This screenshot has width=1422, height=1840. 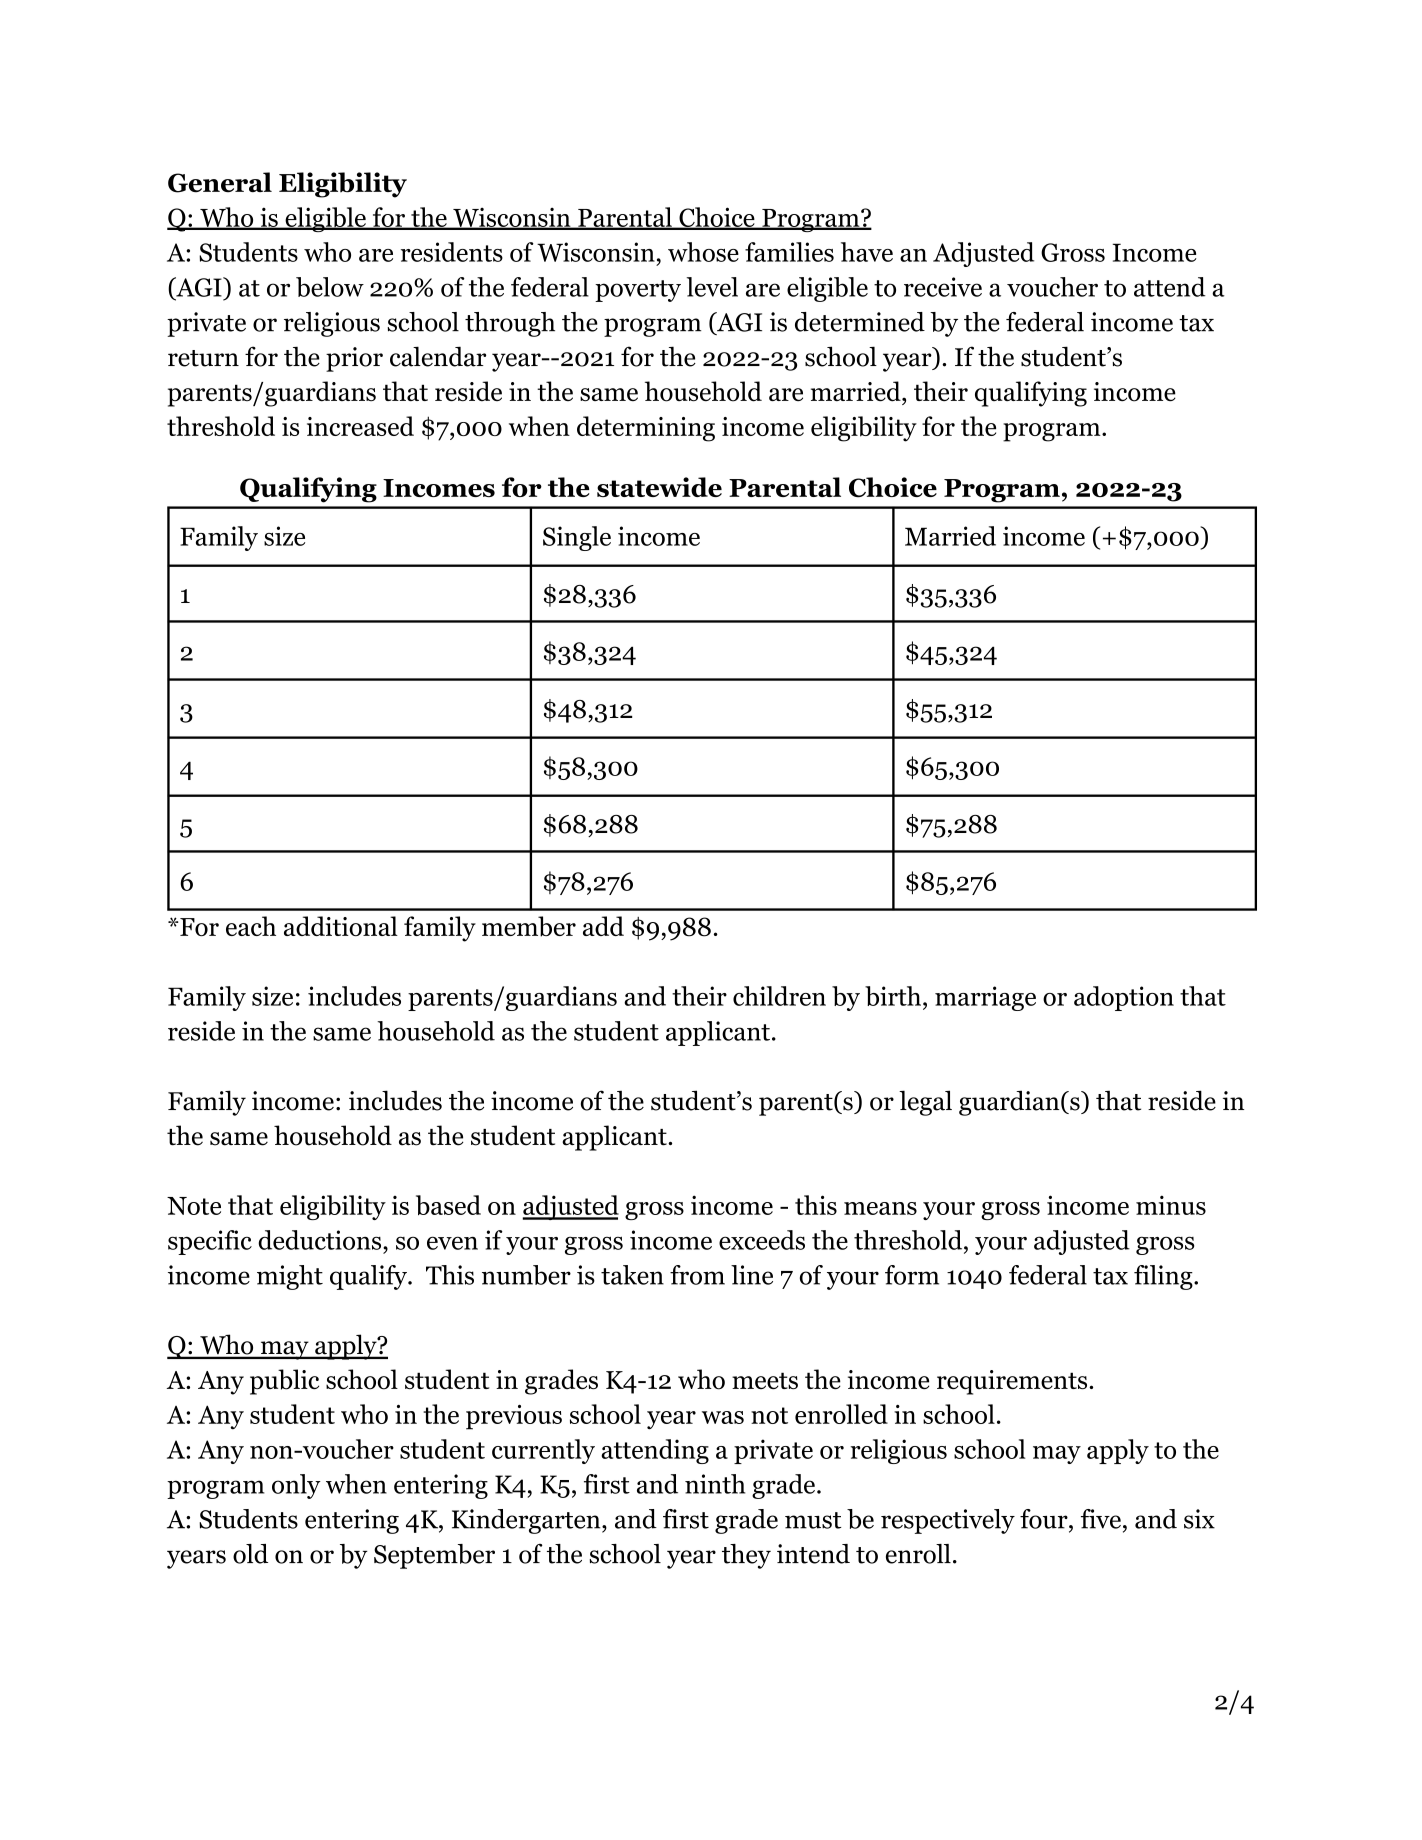 What do you see at coordinates (341, 926) in the screenshot?
I see `additional` at bounding box center [341, 926].
